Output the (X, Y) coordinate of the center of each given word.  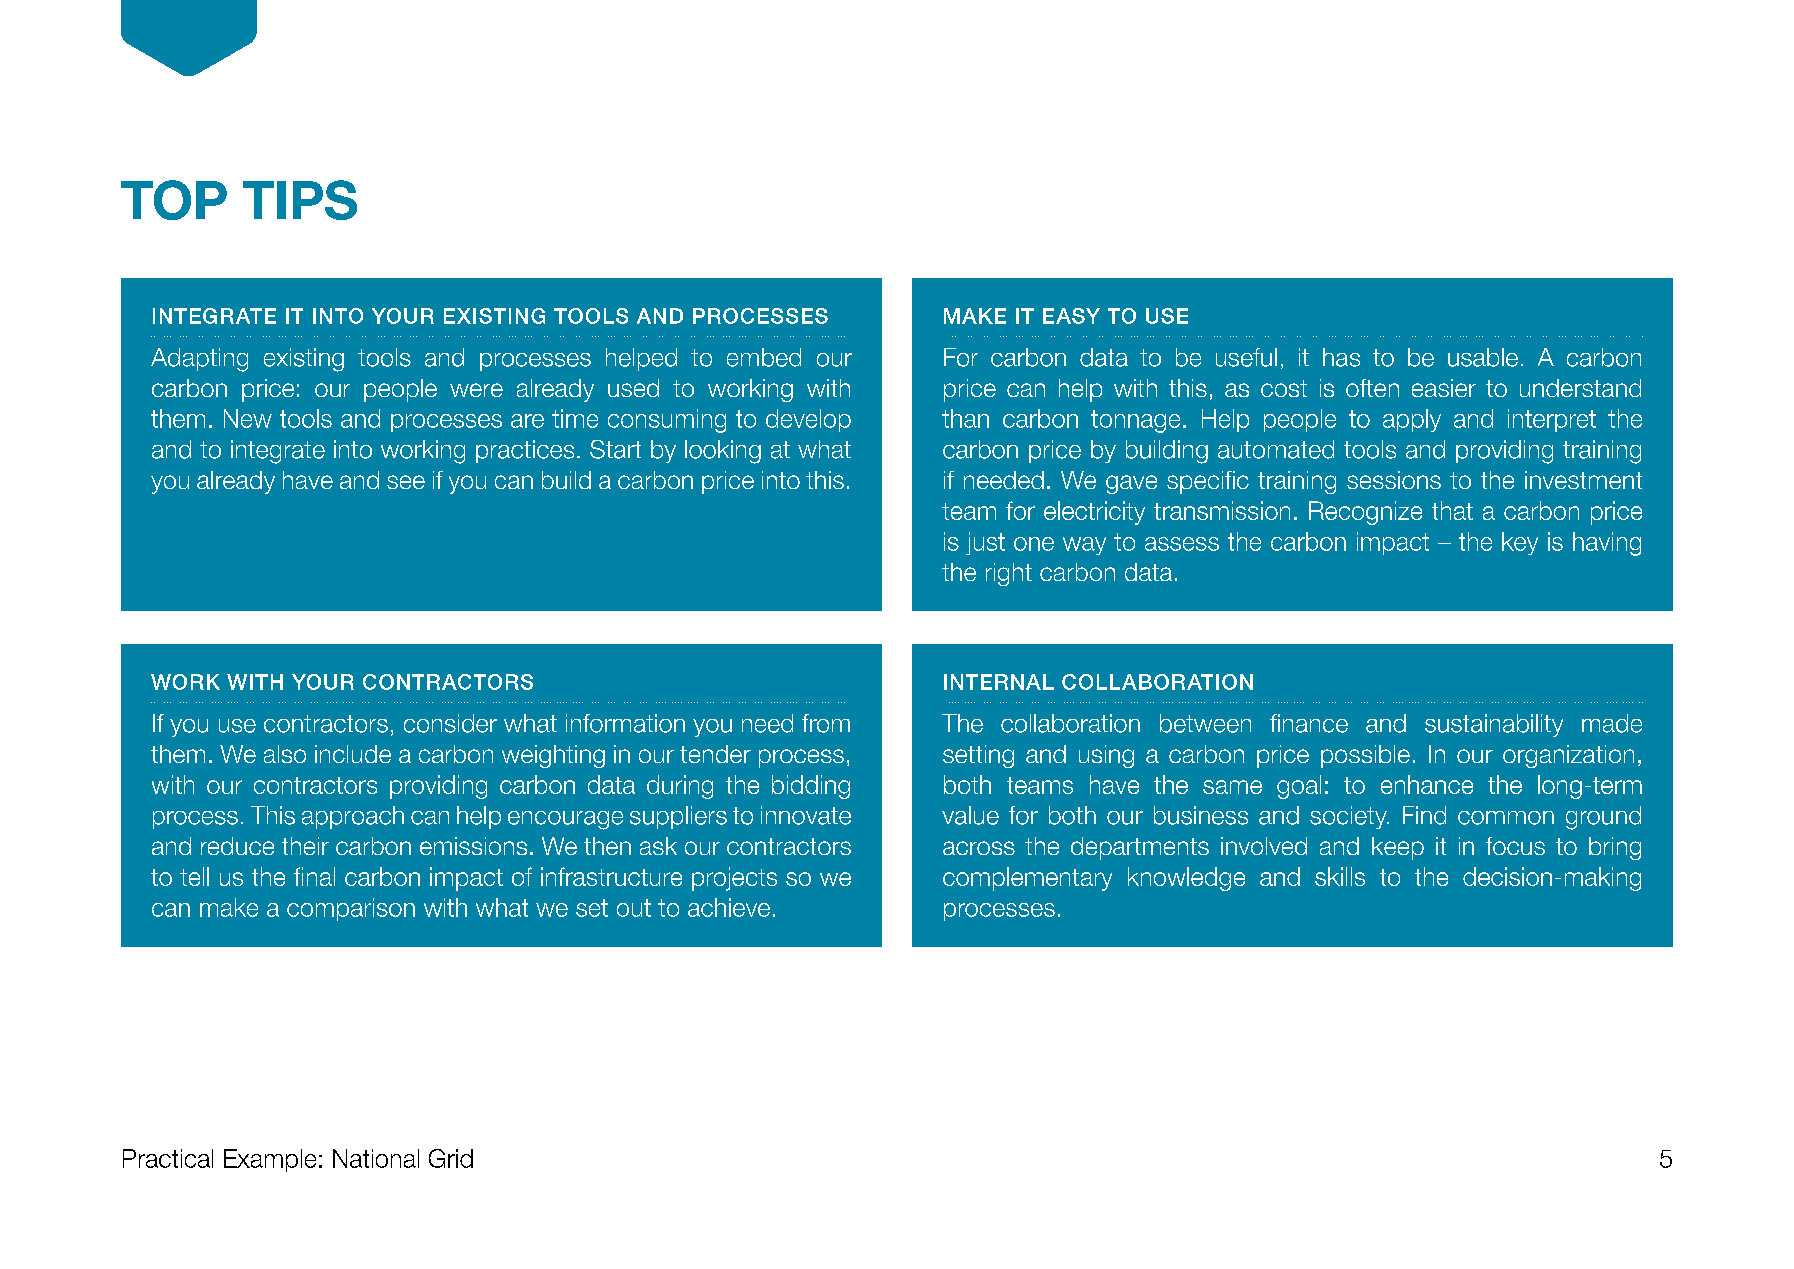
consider (450, 723)
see (406, 482)
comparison (351, 909)
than (965, 418)
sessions (1394, 480)
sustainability (1494, 725)
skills (1340, 876)
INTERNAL (999, 682)
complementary (1027, 879)
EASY (1071, 316)
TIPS (300, 200)
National (376, 1158)
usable (1483, 357)
